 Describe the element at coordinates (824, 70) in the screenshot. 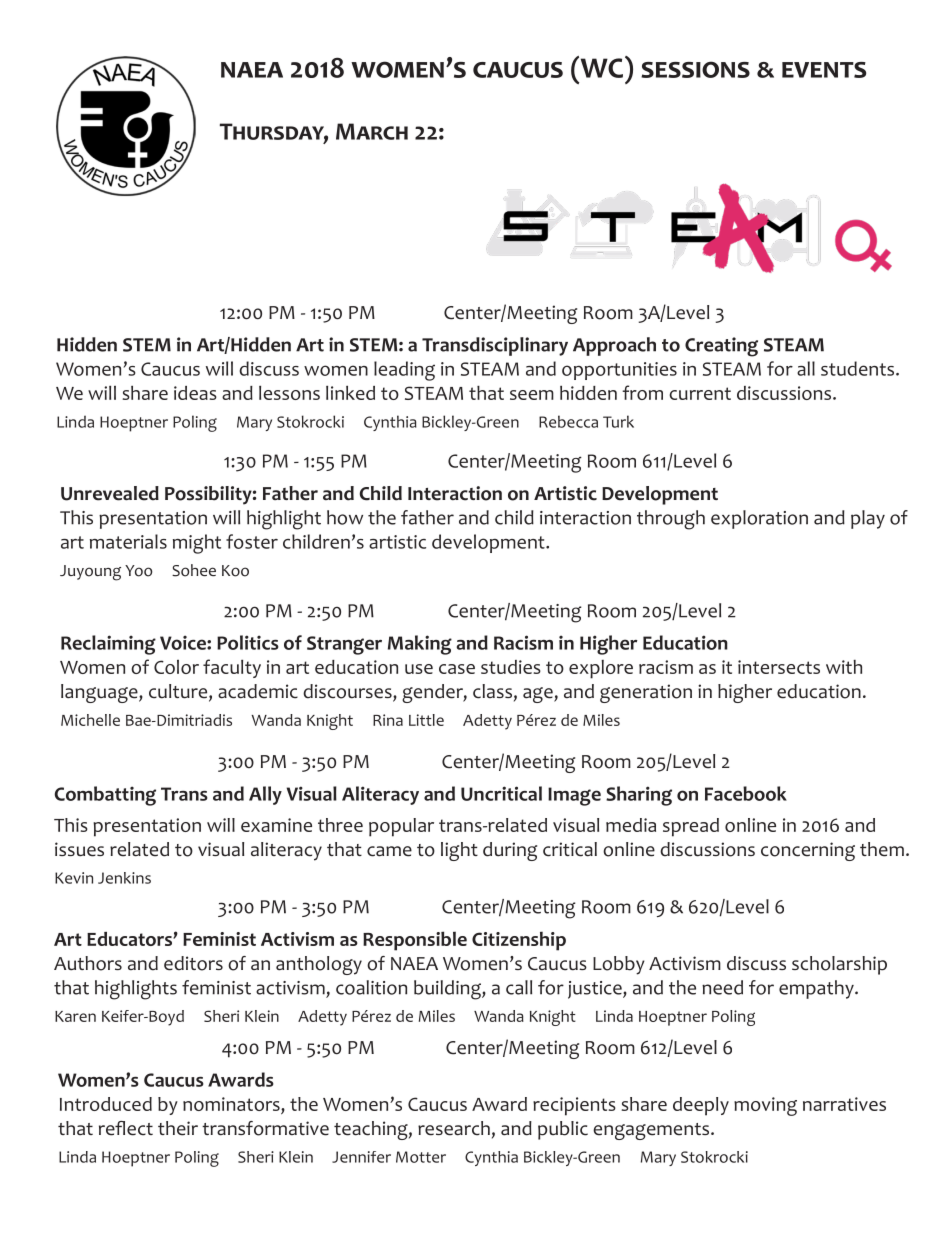

I see `events` at that location.
